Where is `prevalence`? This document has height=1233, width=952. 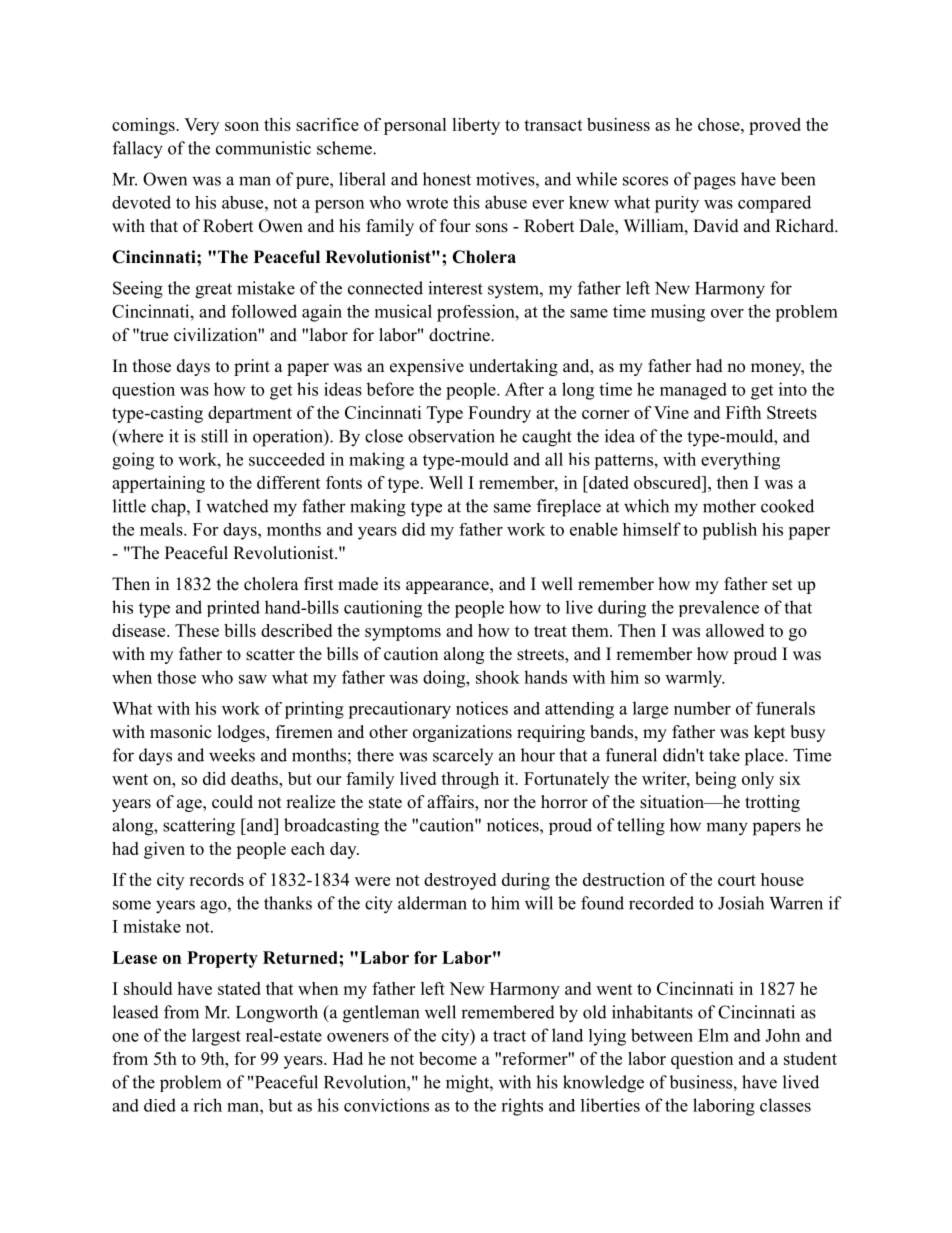
prevalence is located at coordinates (719, 608).
